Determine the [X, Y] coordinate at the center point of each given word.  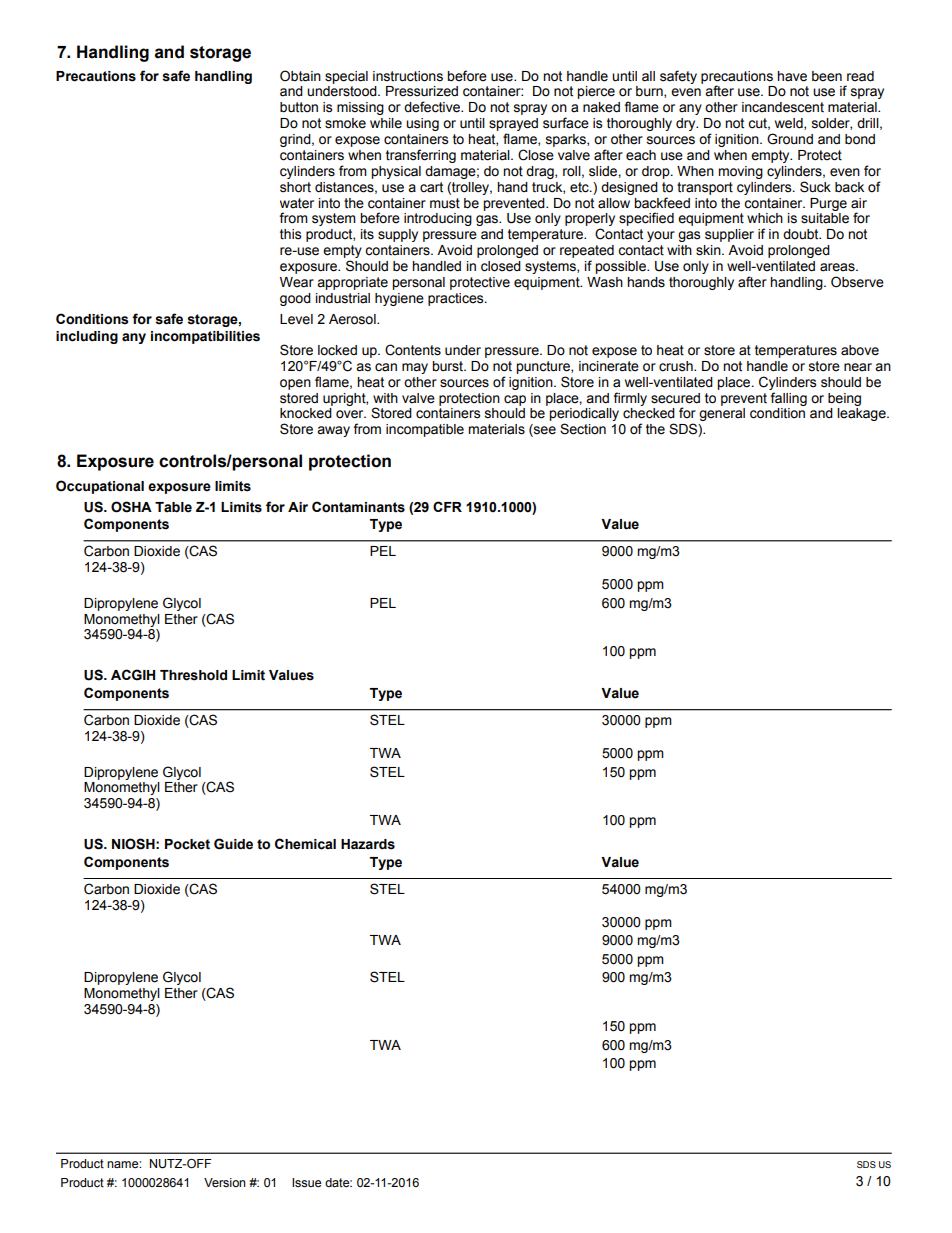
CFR [447, 506]
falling [788, 399]
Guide [233, 844]
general [722, 414]
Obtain [300, 76]
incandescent [783, 107]
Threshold [193, 675]
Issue [306, 1183]
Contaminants [358, 507]
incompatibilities [205, 337]
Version [225, 1183]
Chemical [305, 844]
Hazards [368, 844]
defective [433, 107]
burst [449, 366]
